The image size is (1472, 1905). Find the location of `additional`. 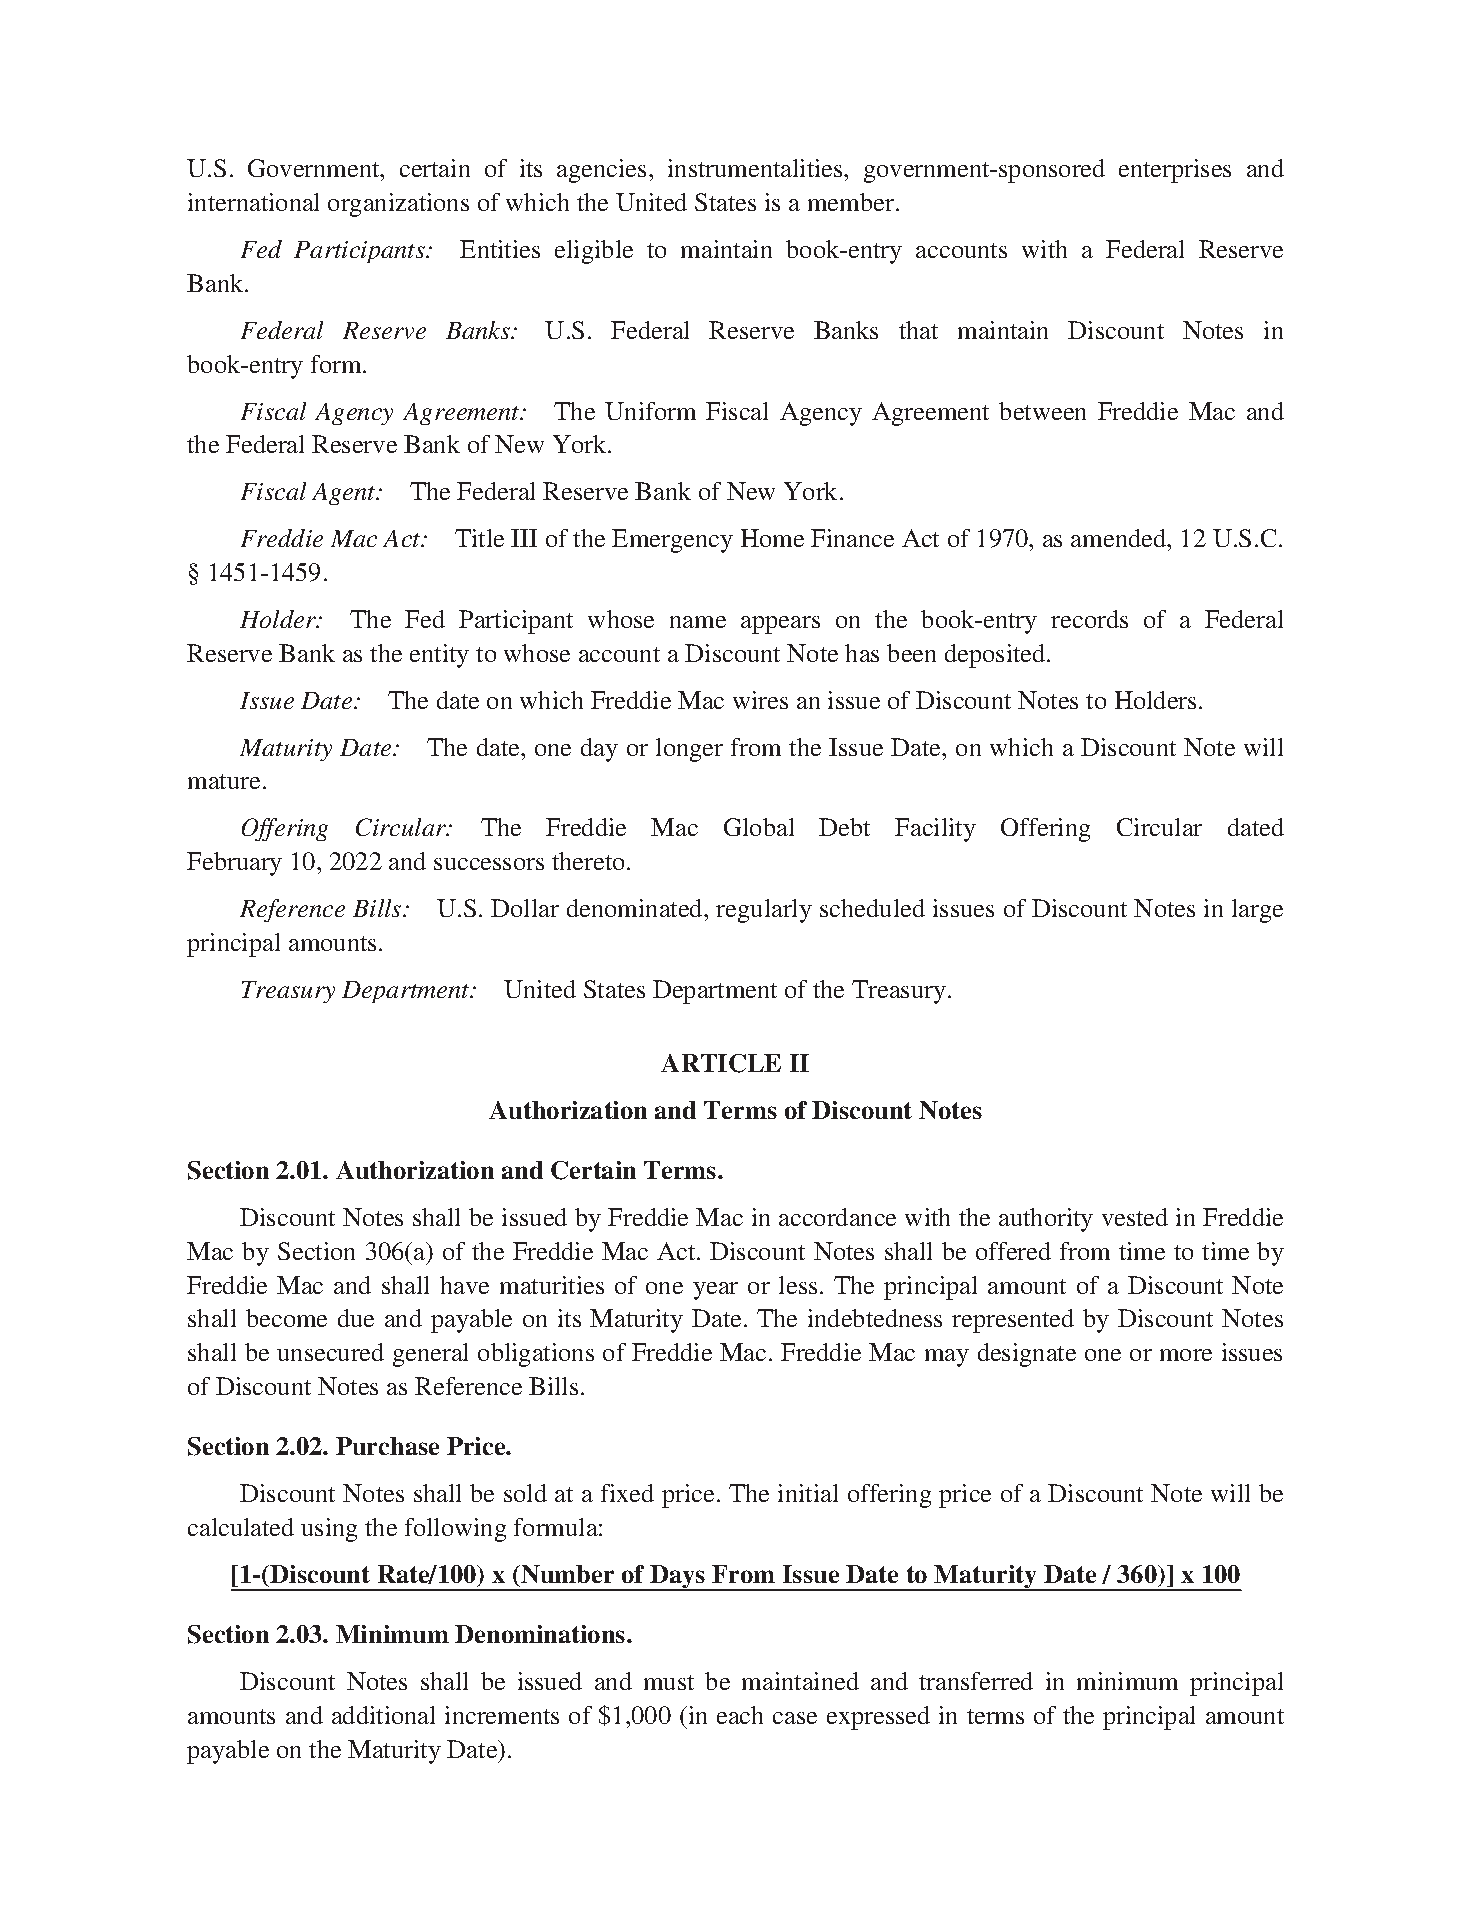

additional is located at coordinates (383, 1715).
